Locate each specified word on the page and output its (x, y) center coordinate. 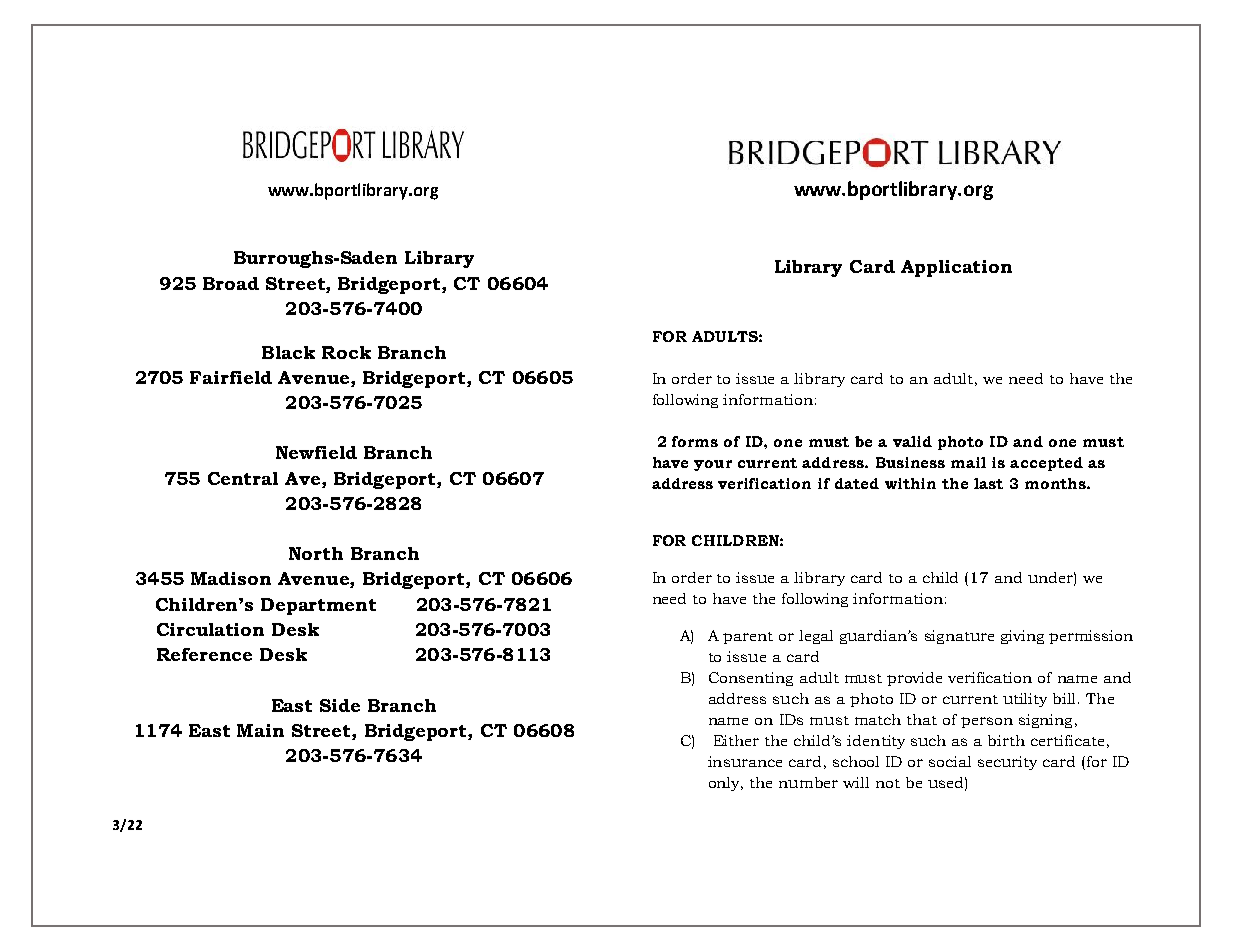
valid (912, 441)
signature (959, 637)
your (713, 465)
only (725, 784)
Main (260, 730)
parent (748, 638)
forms (695, 441)
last (988, 483)
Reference (204, 654)
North (316, 553)
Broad (231, 283)
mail (968, 462)
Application (956, 268)
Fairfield (231, 377)
